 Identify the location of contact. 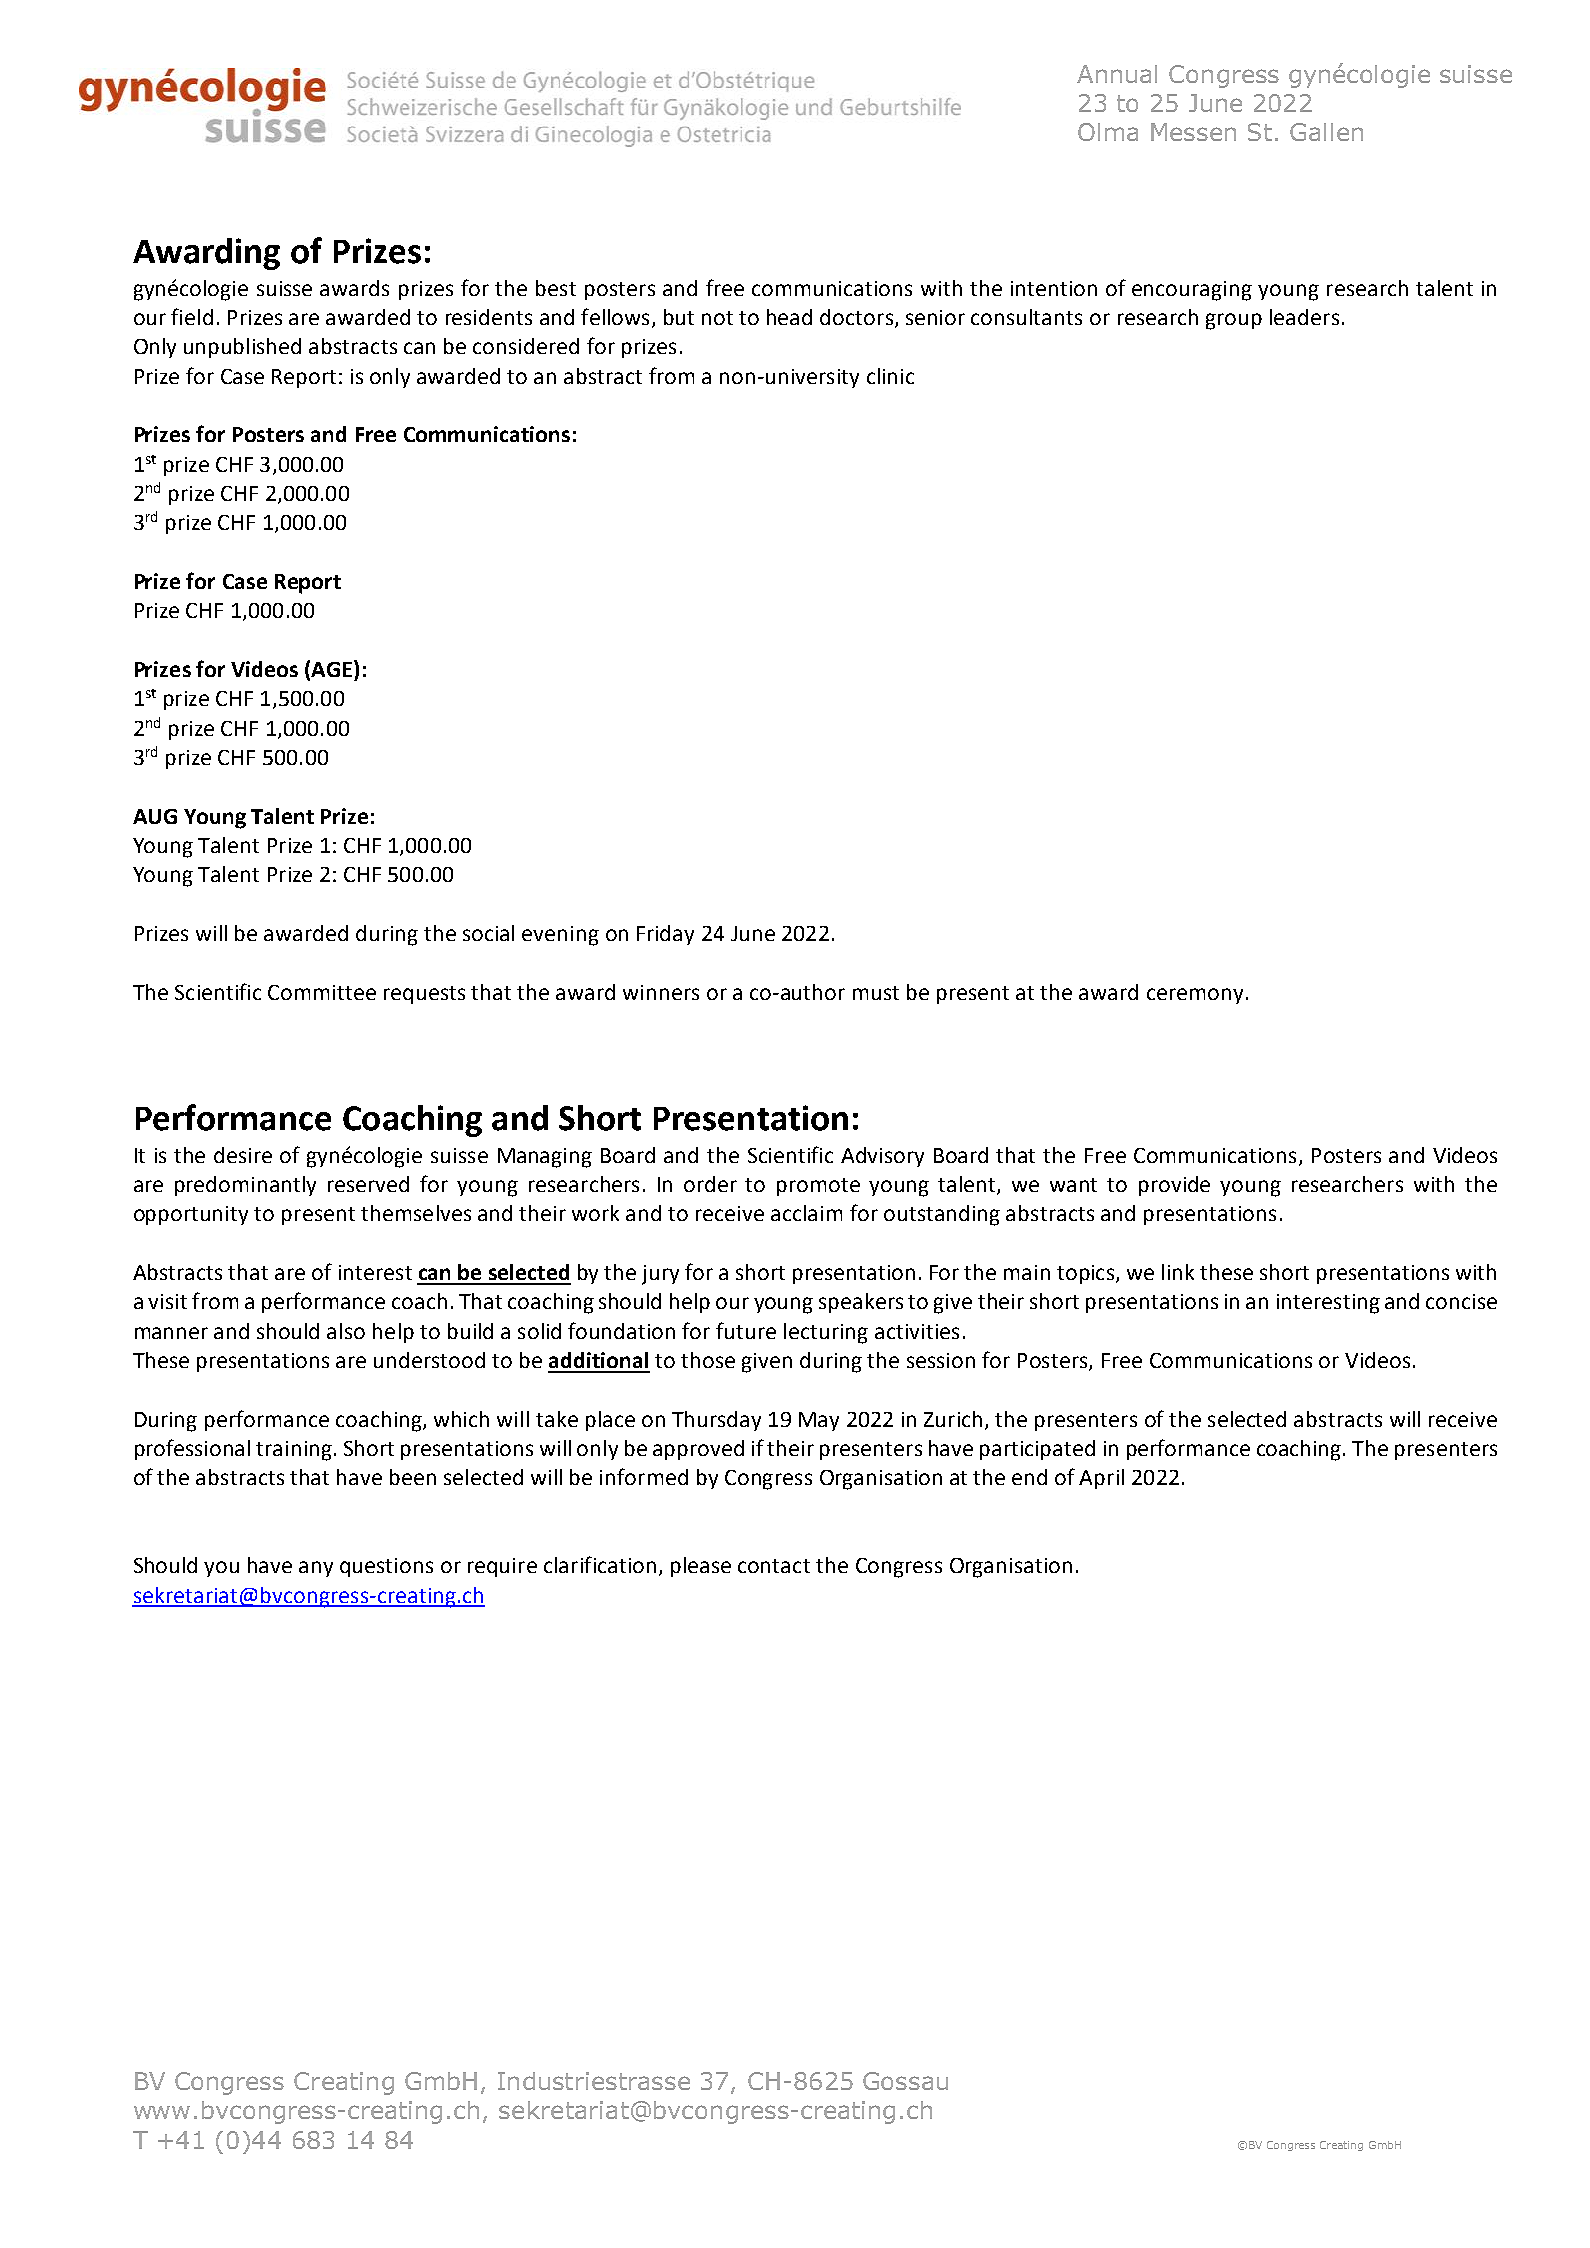
(774, 1566).
